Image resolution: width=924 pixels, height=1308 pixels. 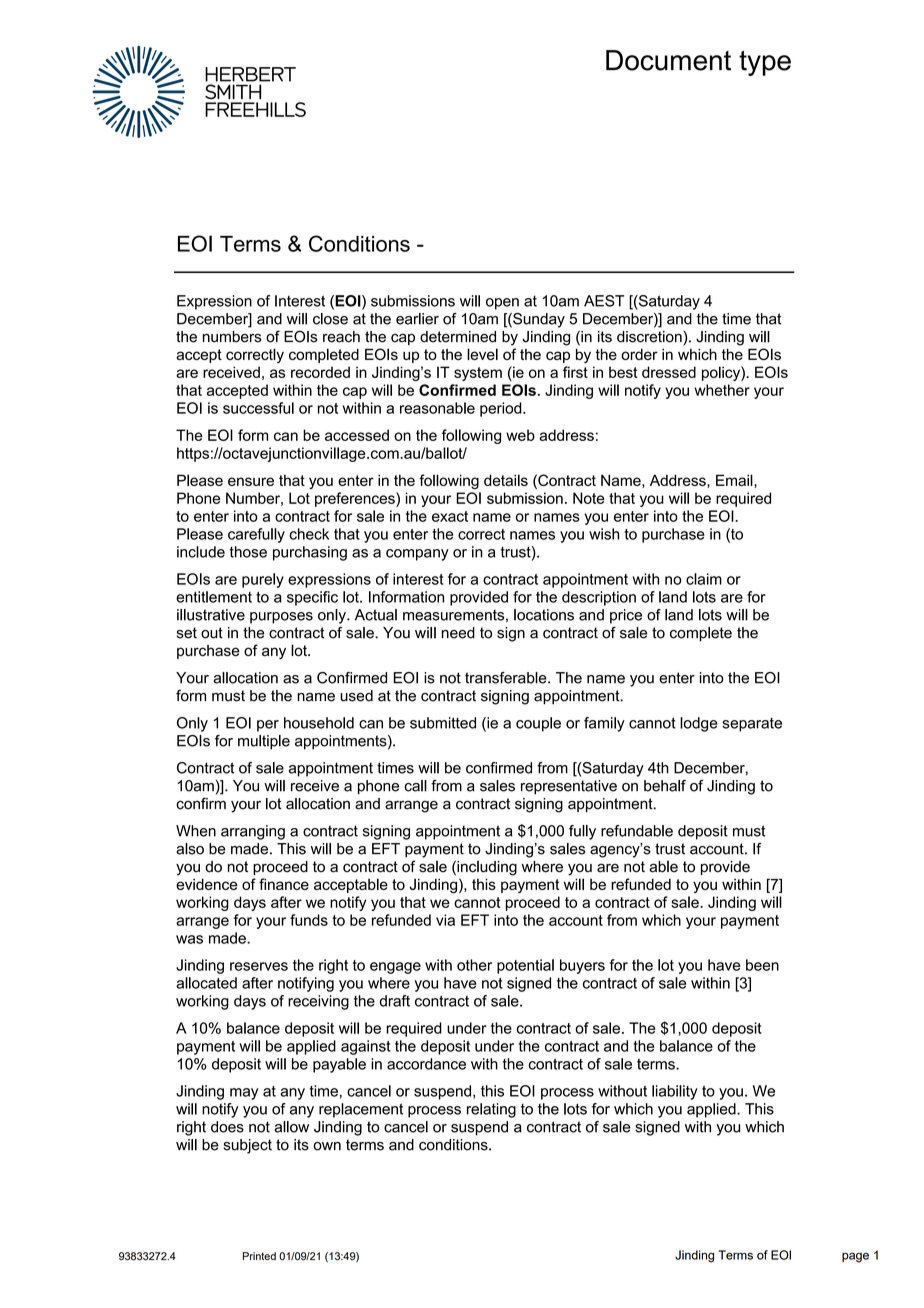 What do you see at coordinates (735, 480) in the screenshot?
I see `Email` at bounding box center [735, 480].
